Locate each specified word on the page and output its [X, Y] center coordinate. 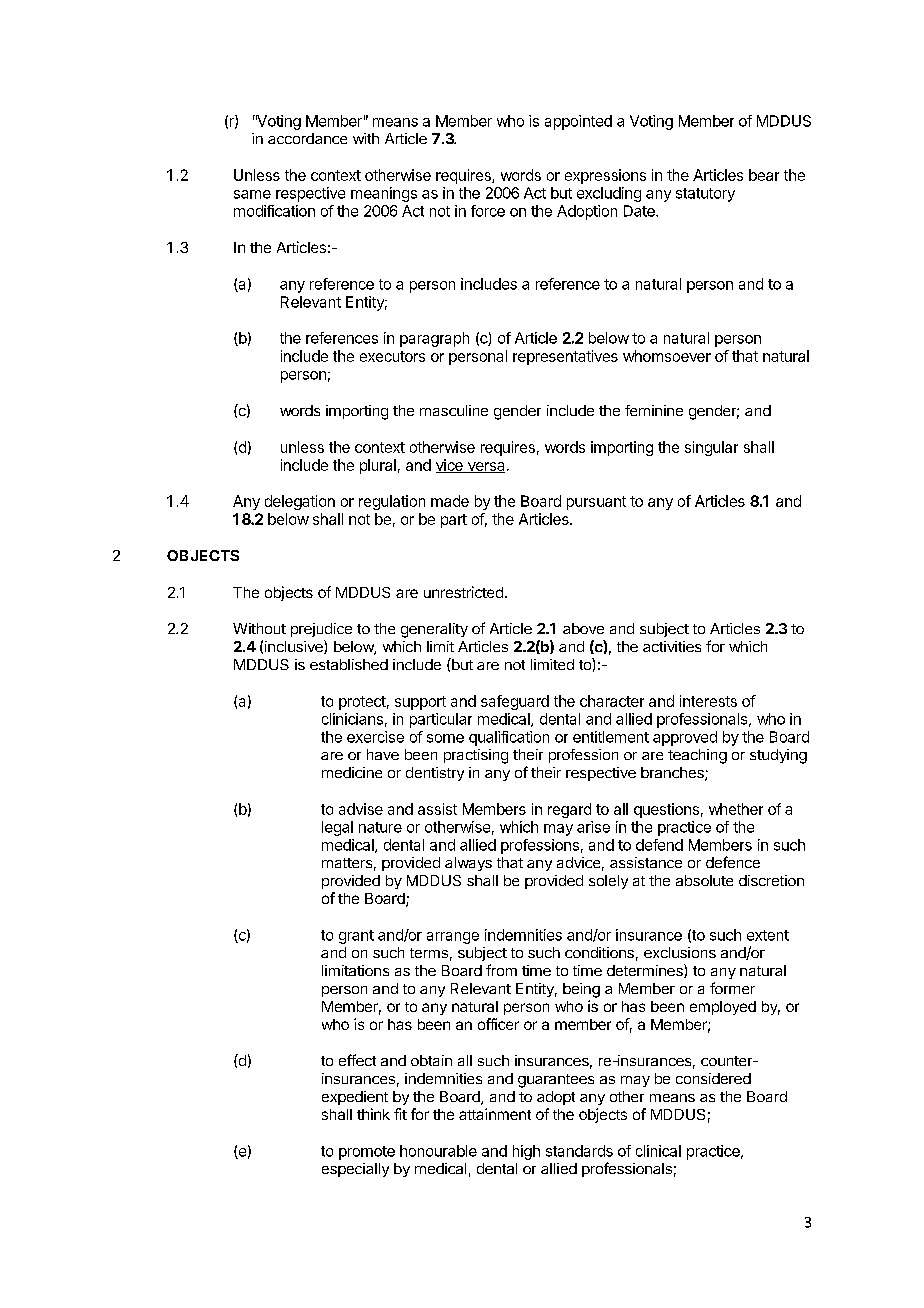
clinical [658, 1151]
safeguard [515, 702]
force [488, 211]
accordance [307, 138]
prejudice [321, 630]
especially [355, 1170]
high [526, 1152]
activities [672, 646]
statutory [705, 195]
